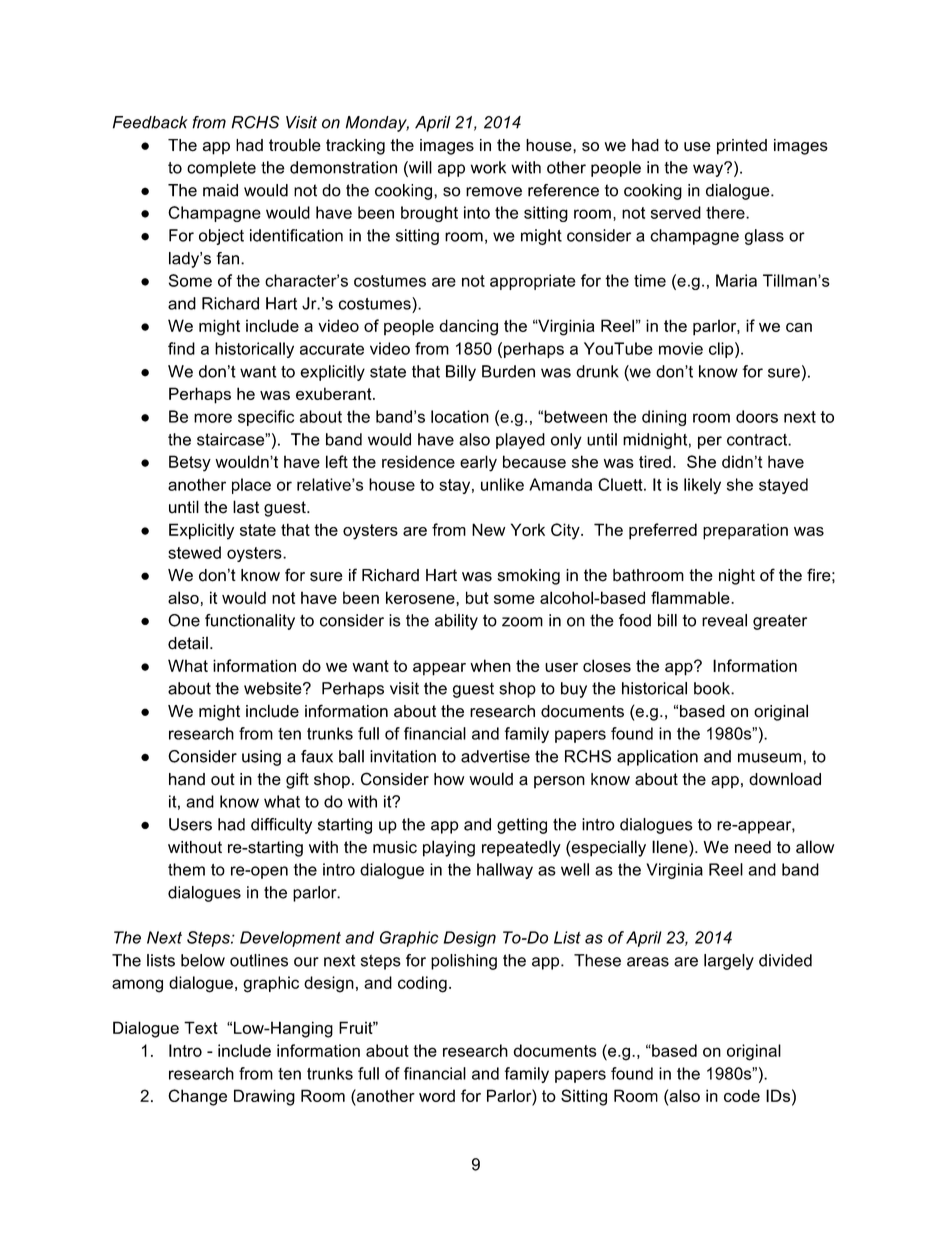 Image resolution: width=952 pixels, height=1233 pixels. I want to click on Betsy, so click(190, 463).
